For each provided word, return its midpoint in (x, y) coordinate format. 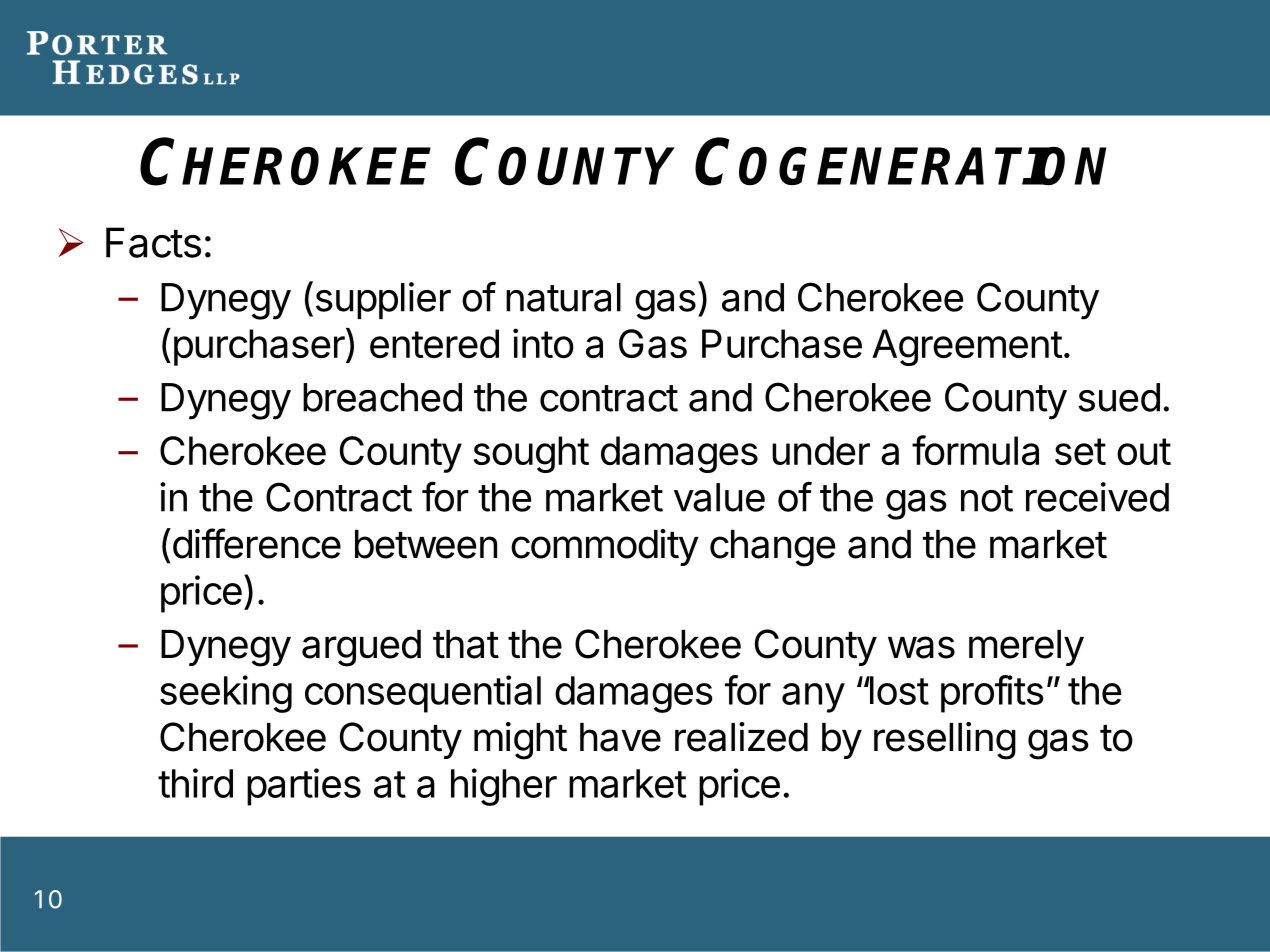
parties (304, 787)
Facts (153, 242)
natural (563, 297)
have (620, 737)
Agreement (967, 347)
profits (992, 694)
